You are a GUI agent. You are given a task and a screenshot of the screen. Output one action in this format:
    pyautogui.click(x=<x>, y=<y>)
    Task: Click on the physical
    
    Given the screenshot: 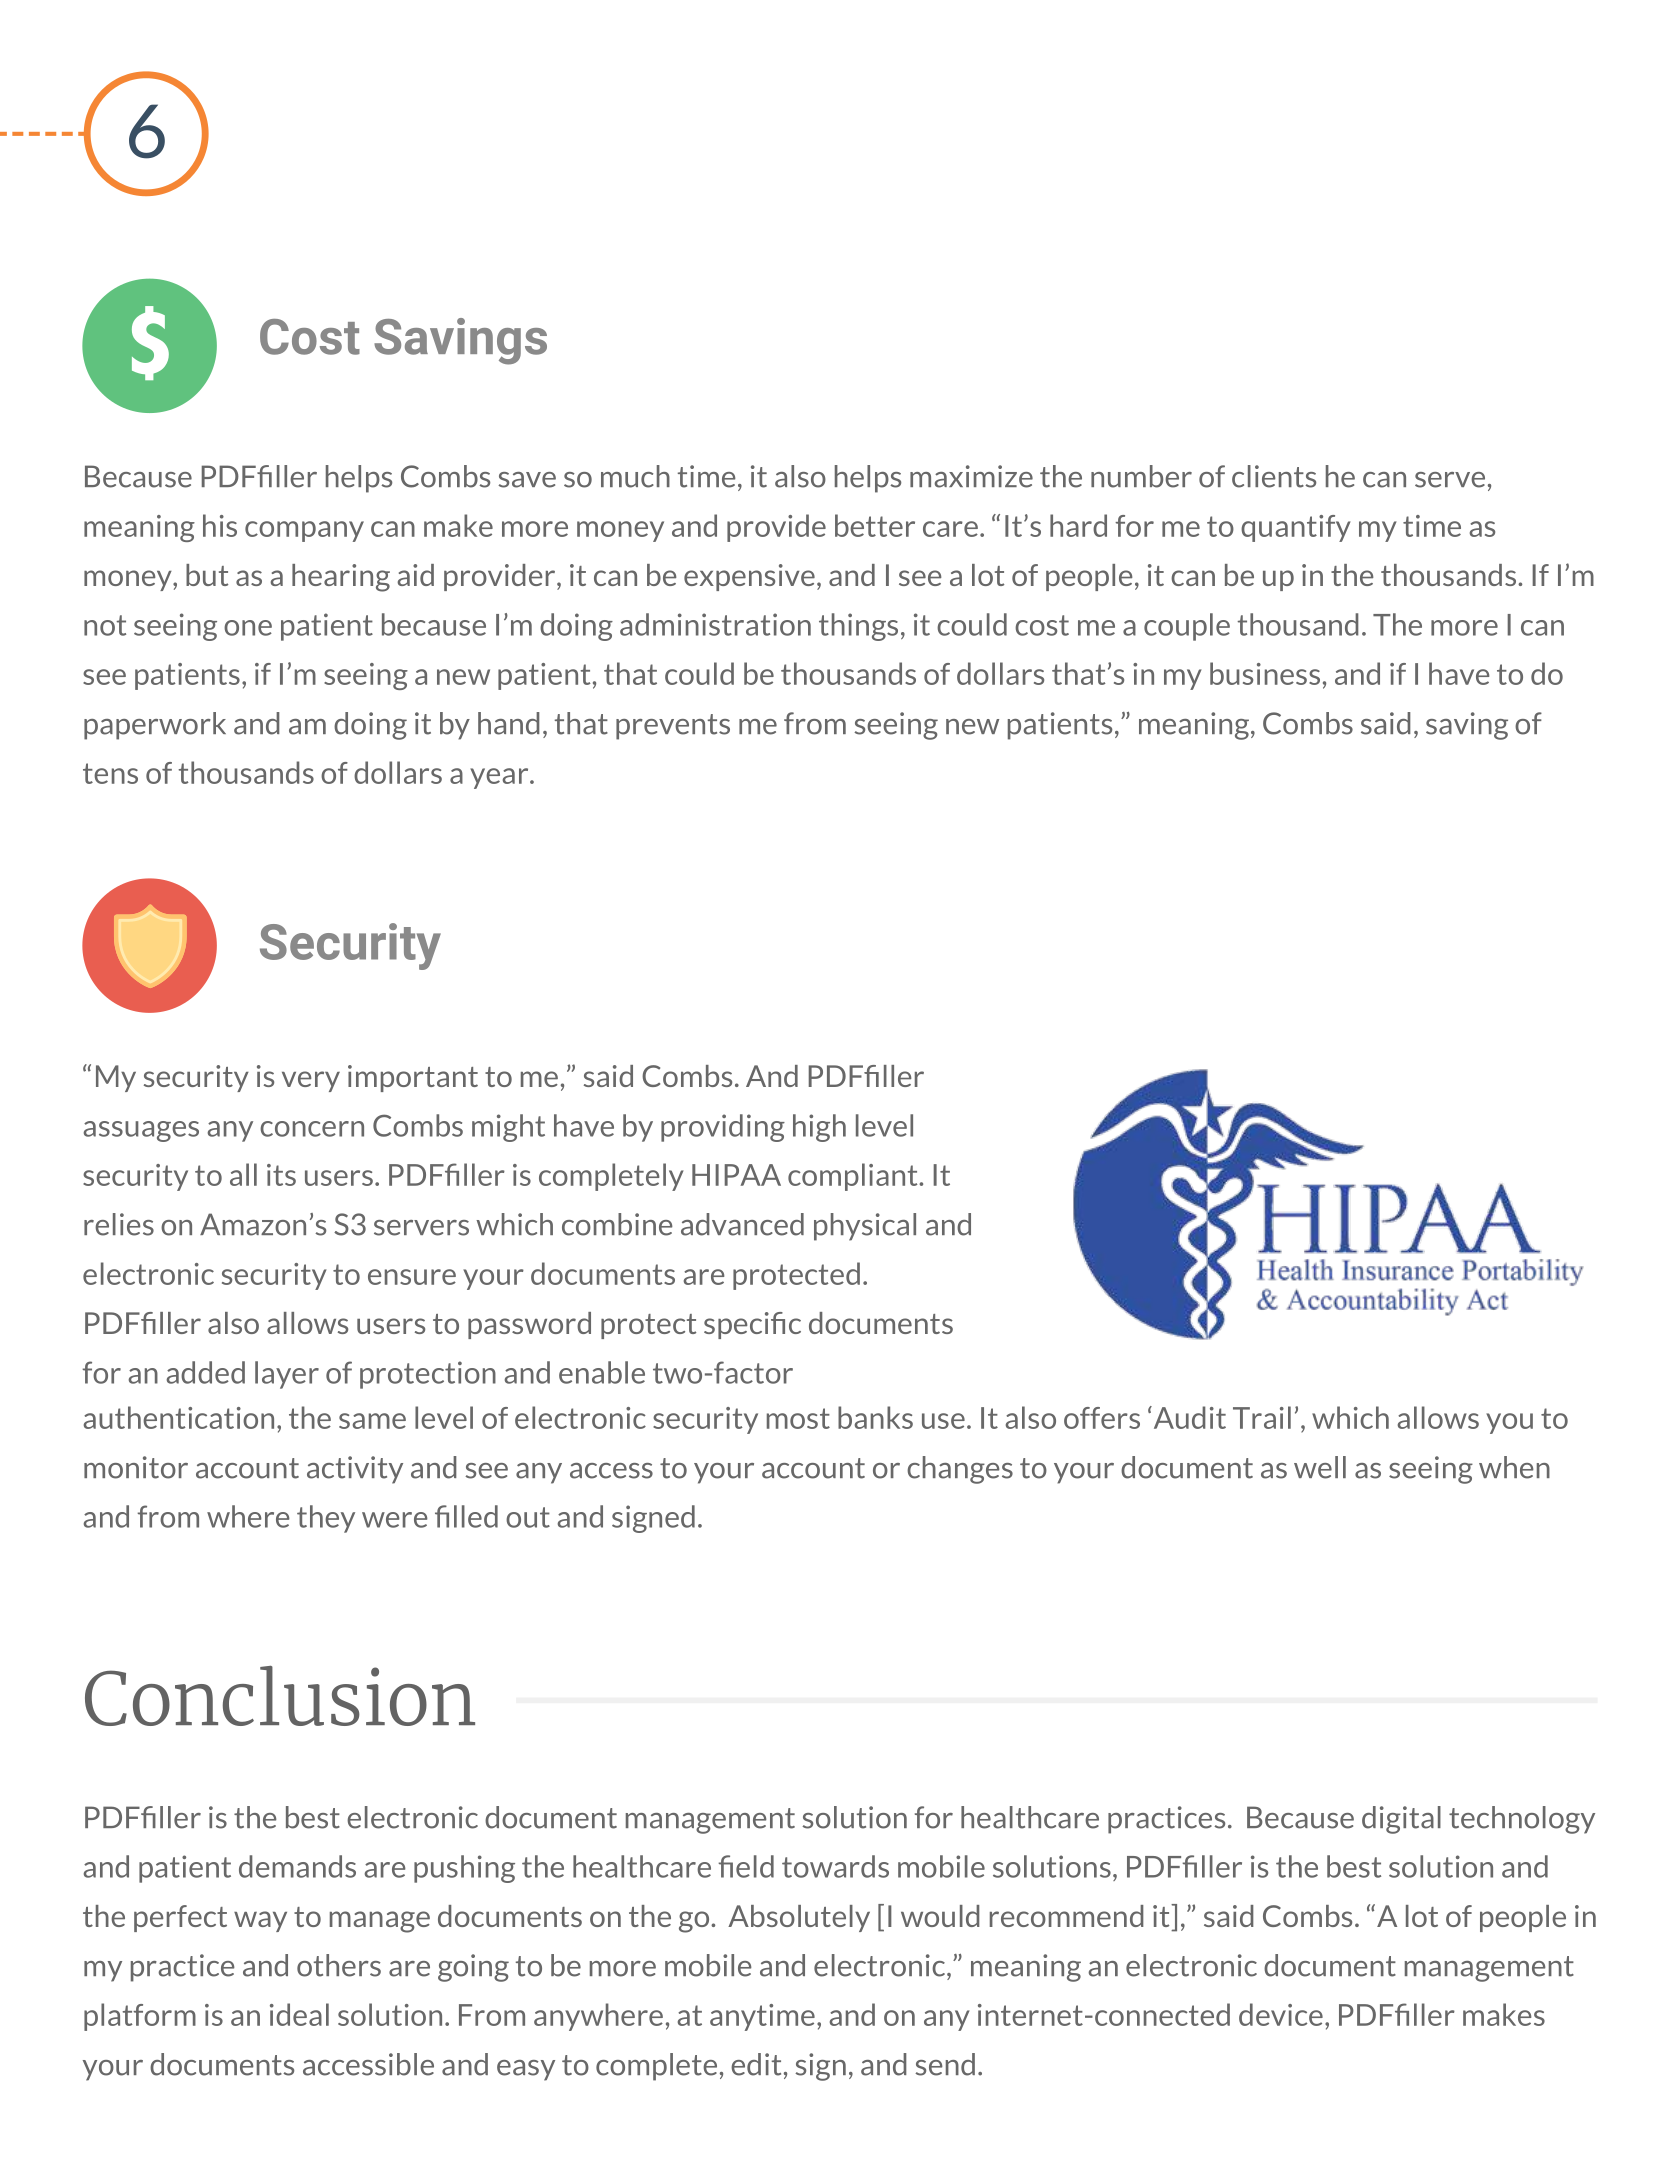 What is the action you would take?
    pyautogui.click(x=865, y=1227)
